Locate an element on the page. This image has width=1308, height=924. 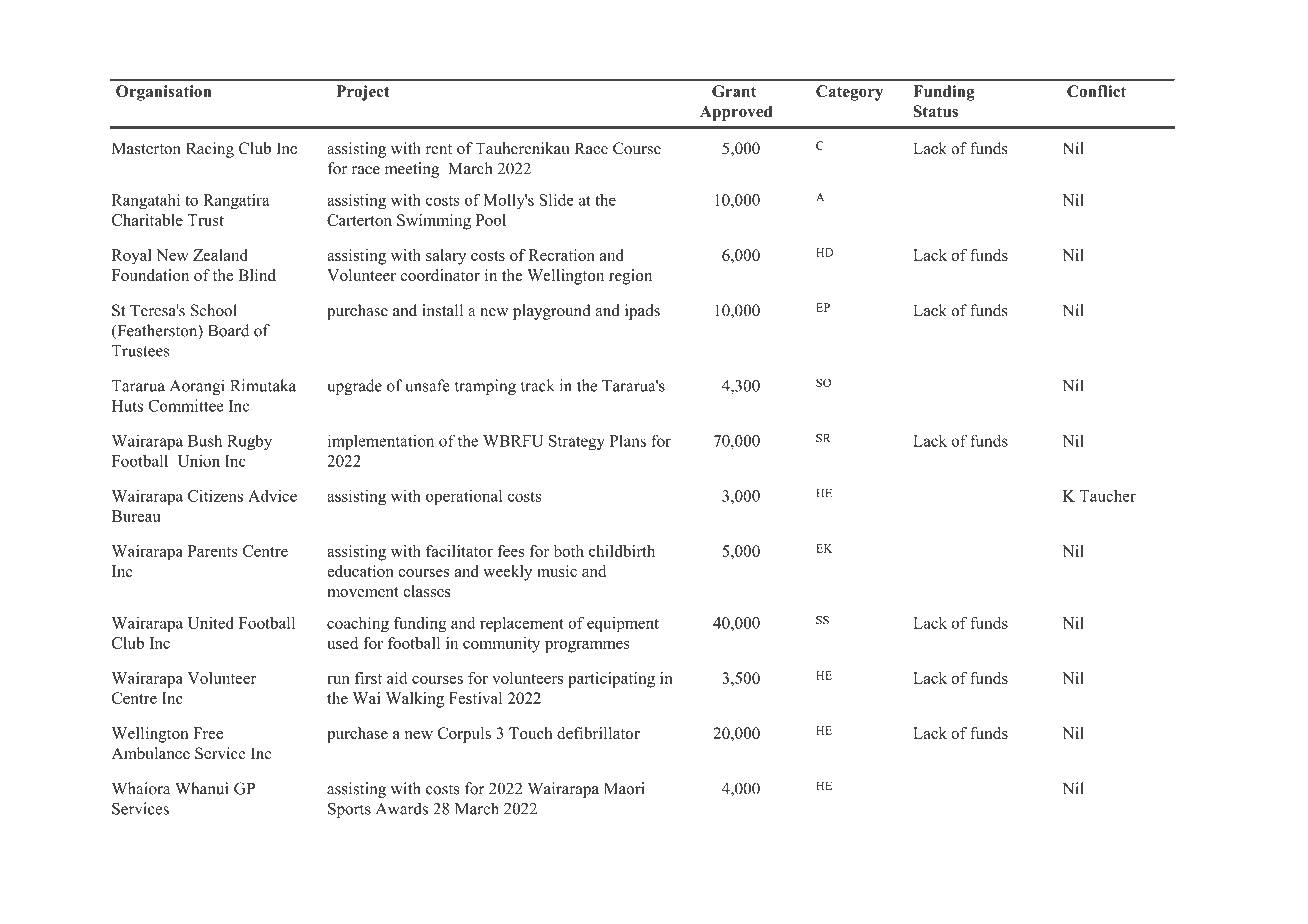
Organisation is located at coordinates (164, 93).
